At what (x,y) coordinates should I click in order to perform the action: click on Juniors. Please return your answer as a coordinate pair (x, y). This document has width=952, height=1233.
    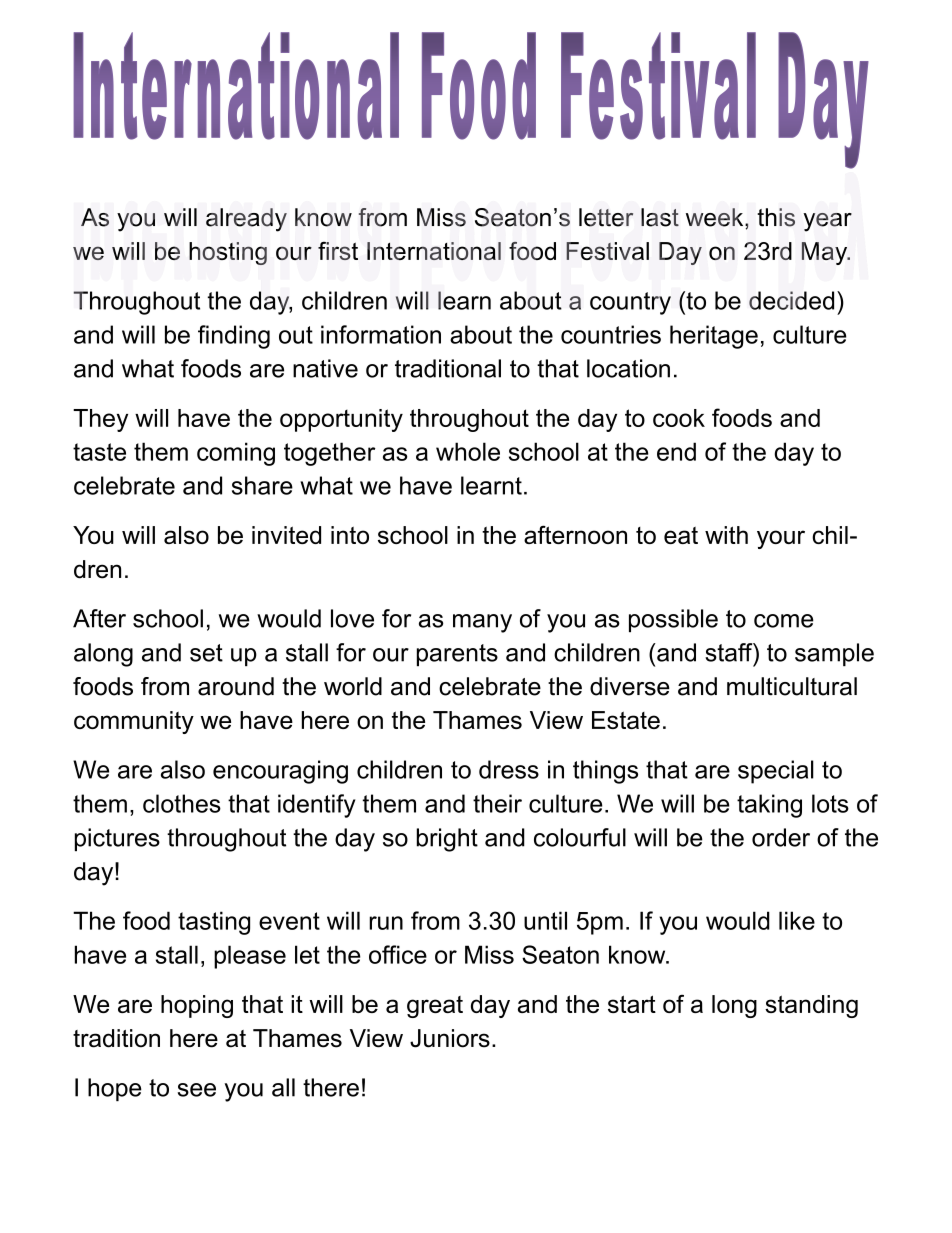
    Looking at the image, I should click on (450, 1038).
